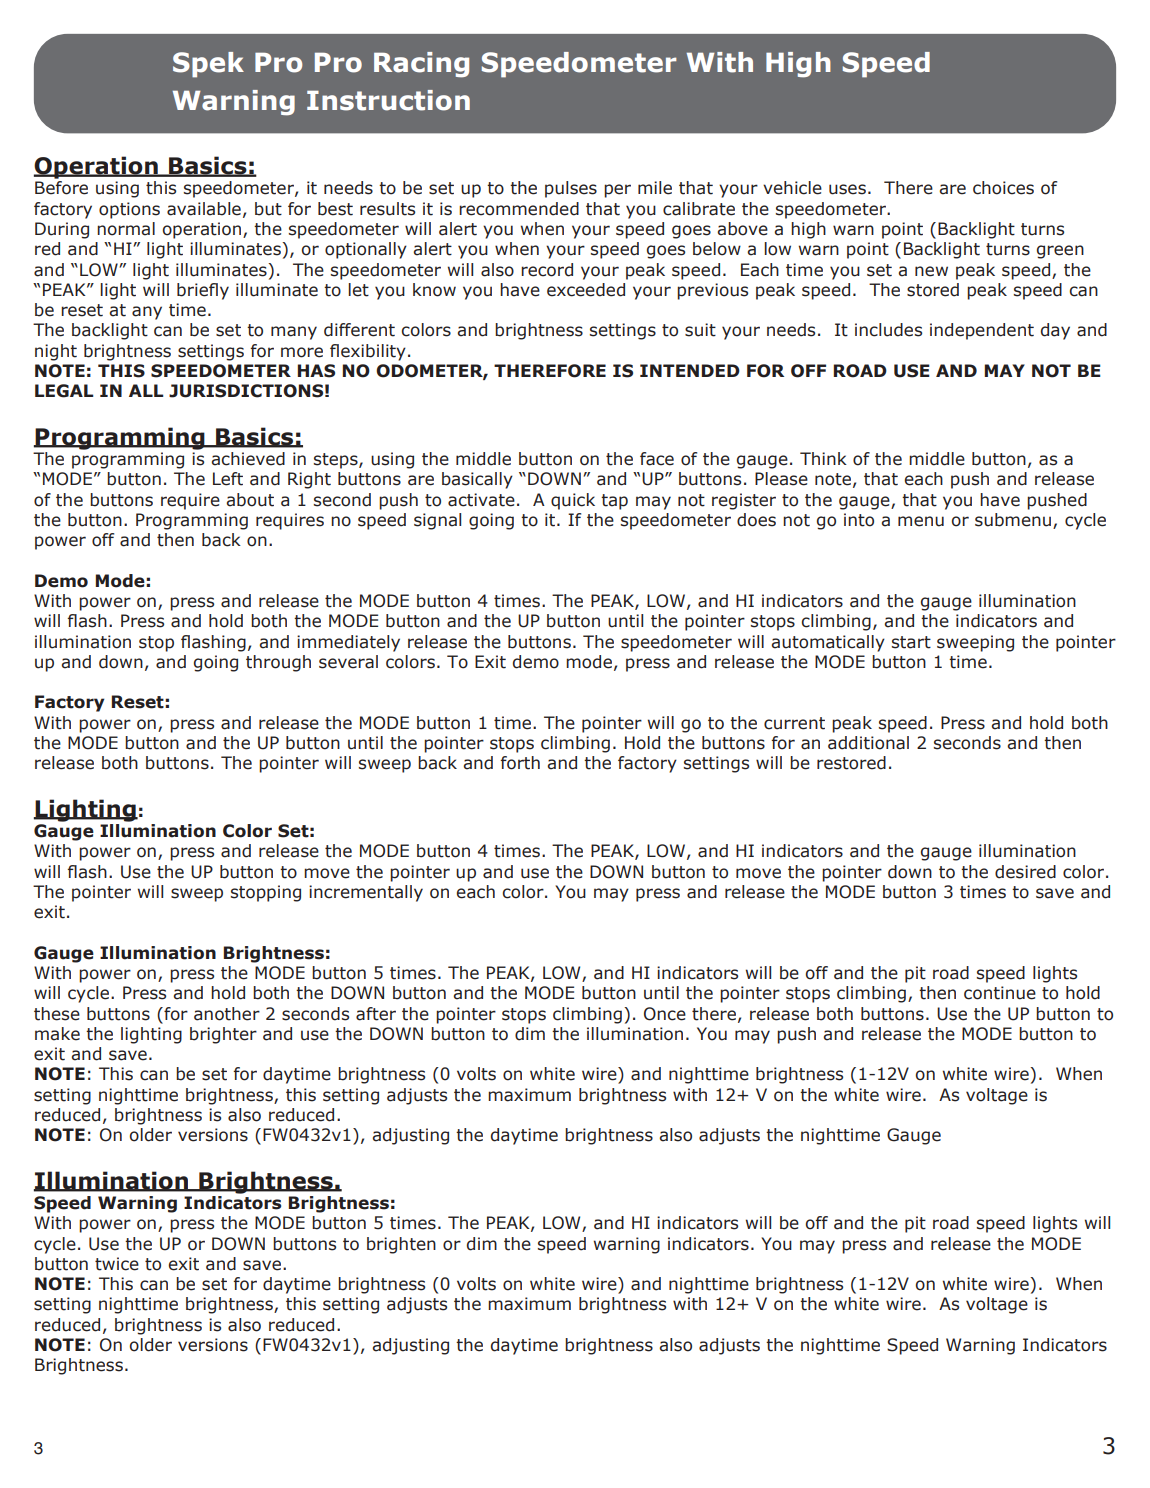 This document has width=1150, height=1488. I want to click on additional, so click(868, 743).
